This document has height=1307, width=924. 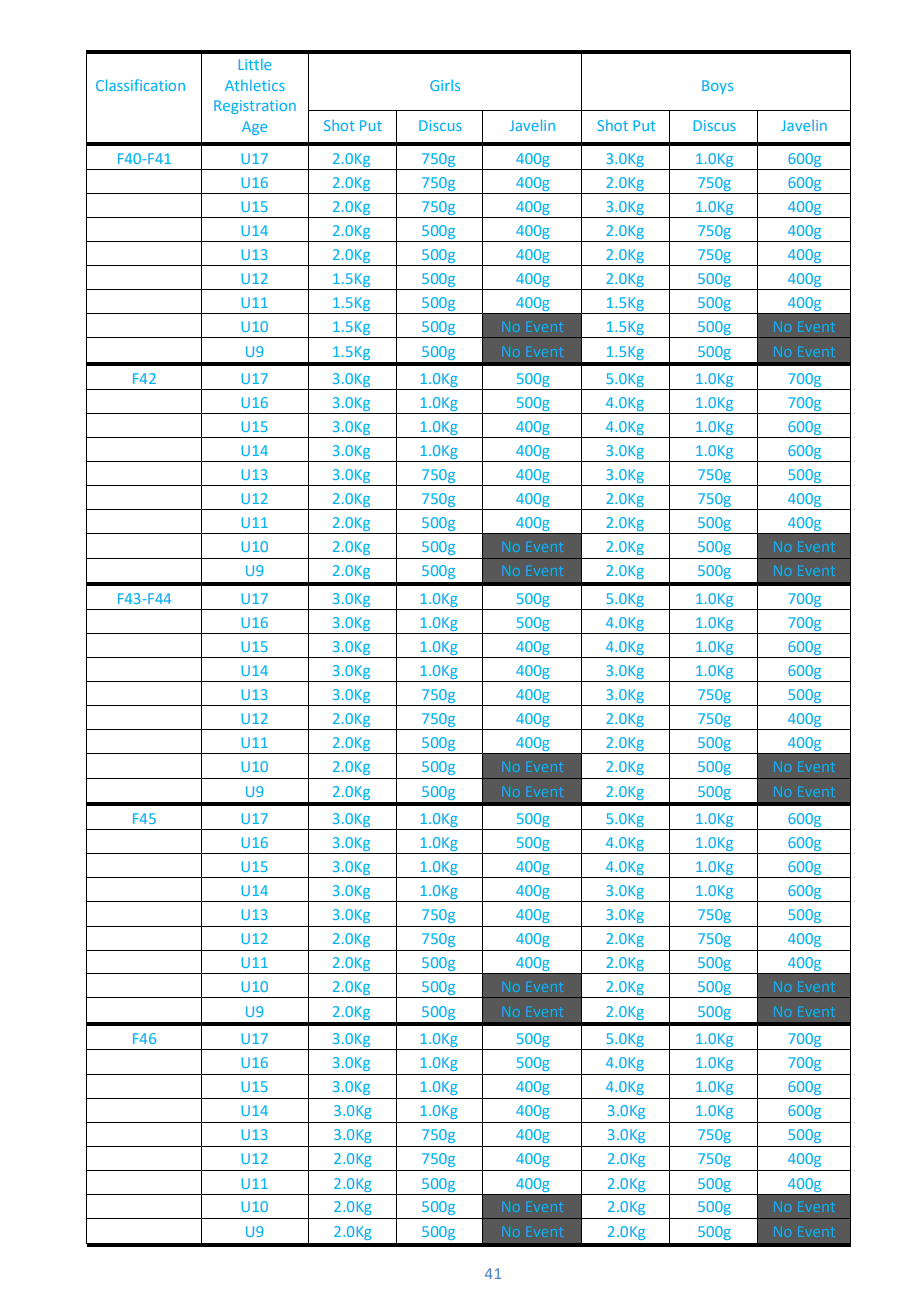 I want to click on Girls, so click(x=445, y=85).
